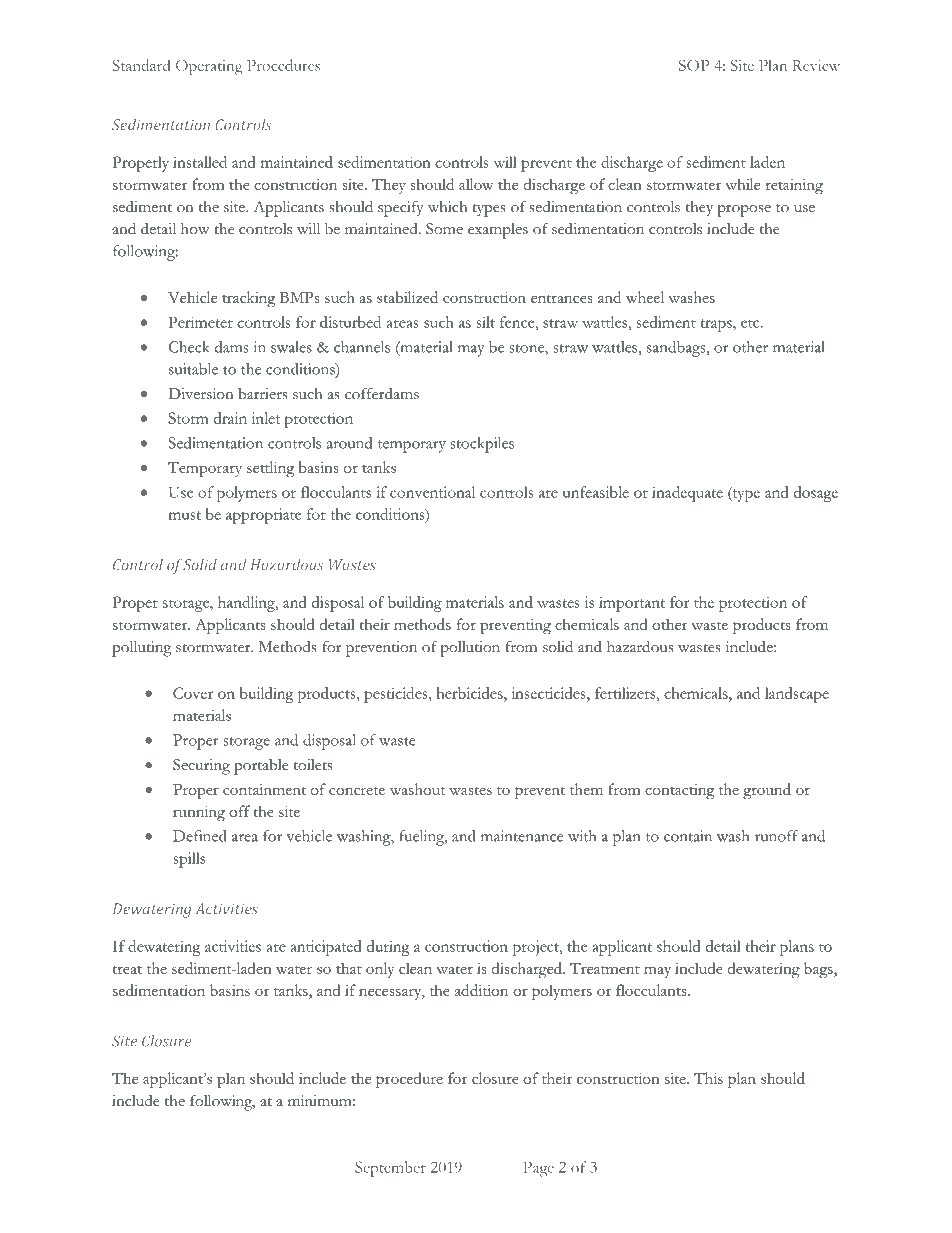  I want to click on SOP, so click(694, 65).
